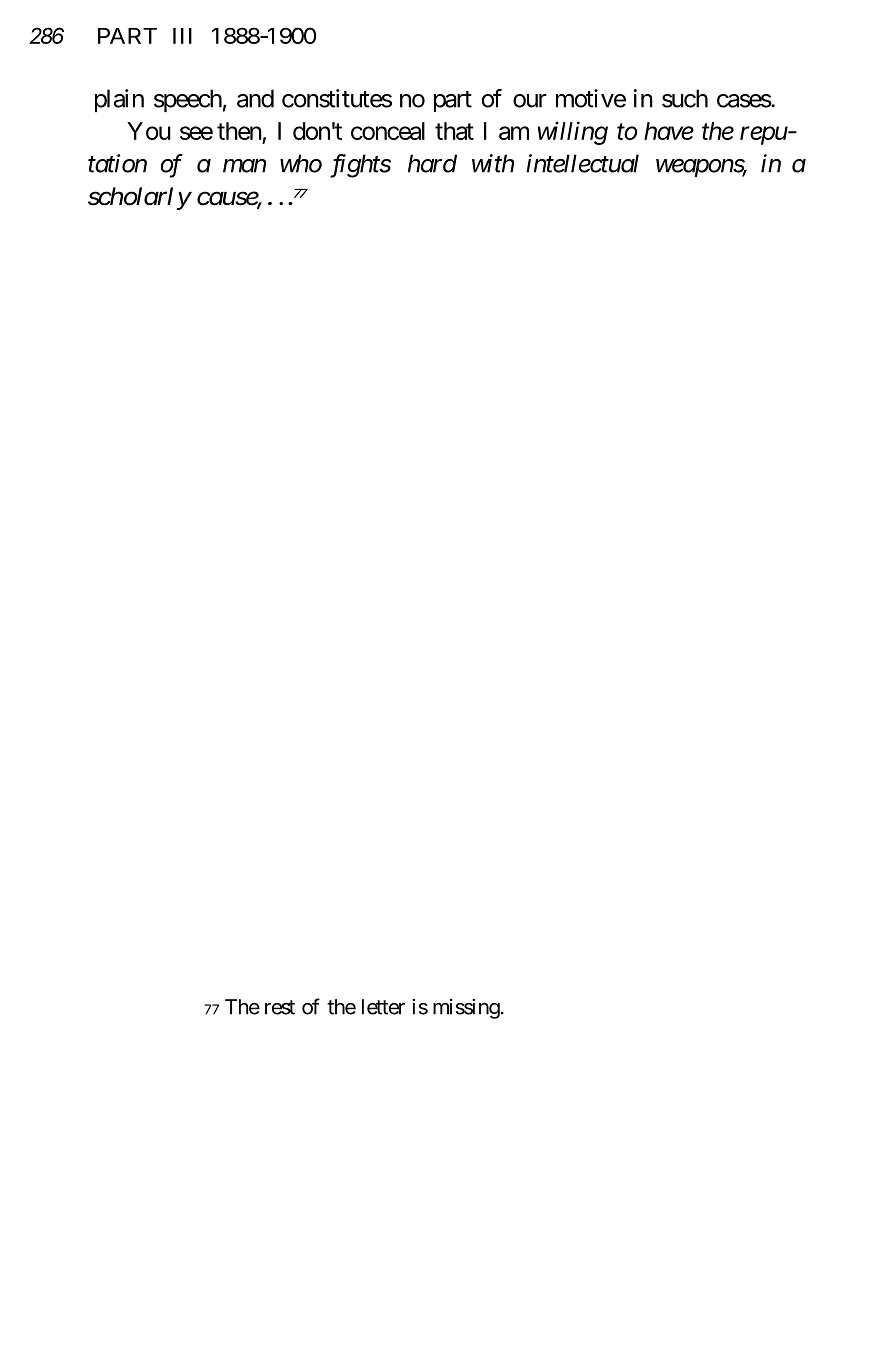  What do you see at coordinates (383, 1007) in the screenshot?
I see `letter` at bounding box center [383, 1007].
